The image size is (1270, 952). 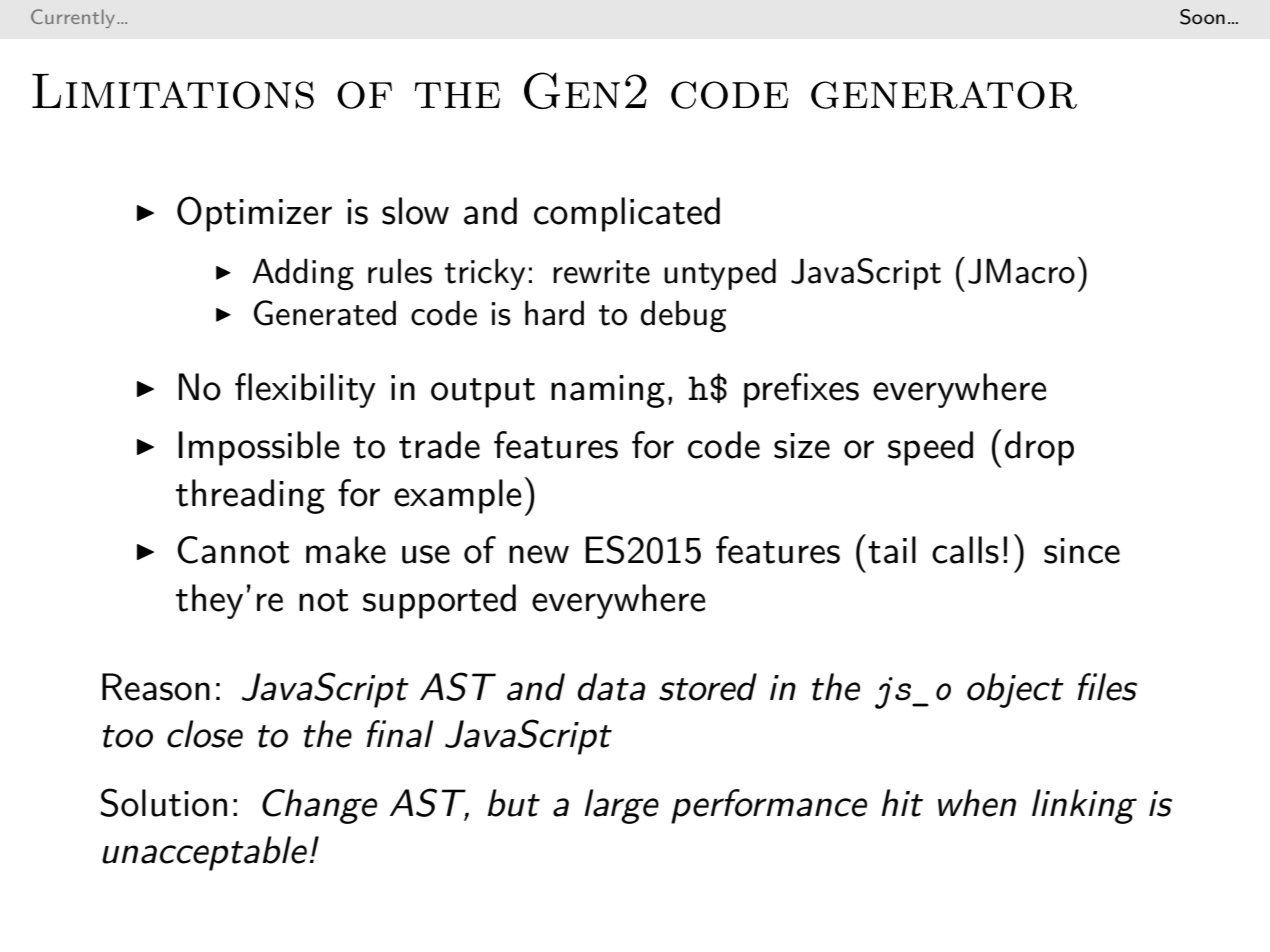 I want to click on linking, so click(x=1084, y=806).
